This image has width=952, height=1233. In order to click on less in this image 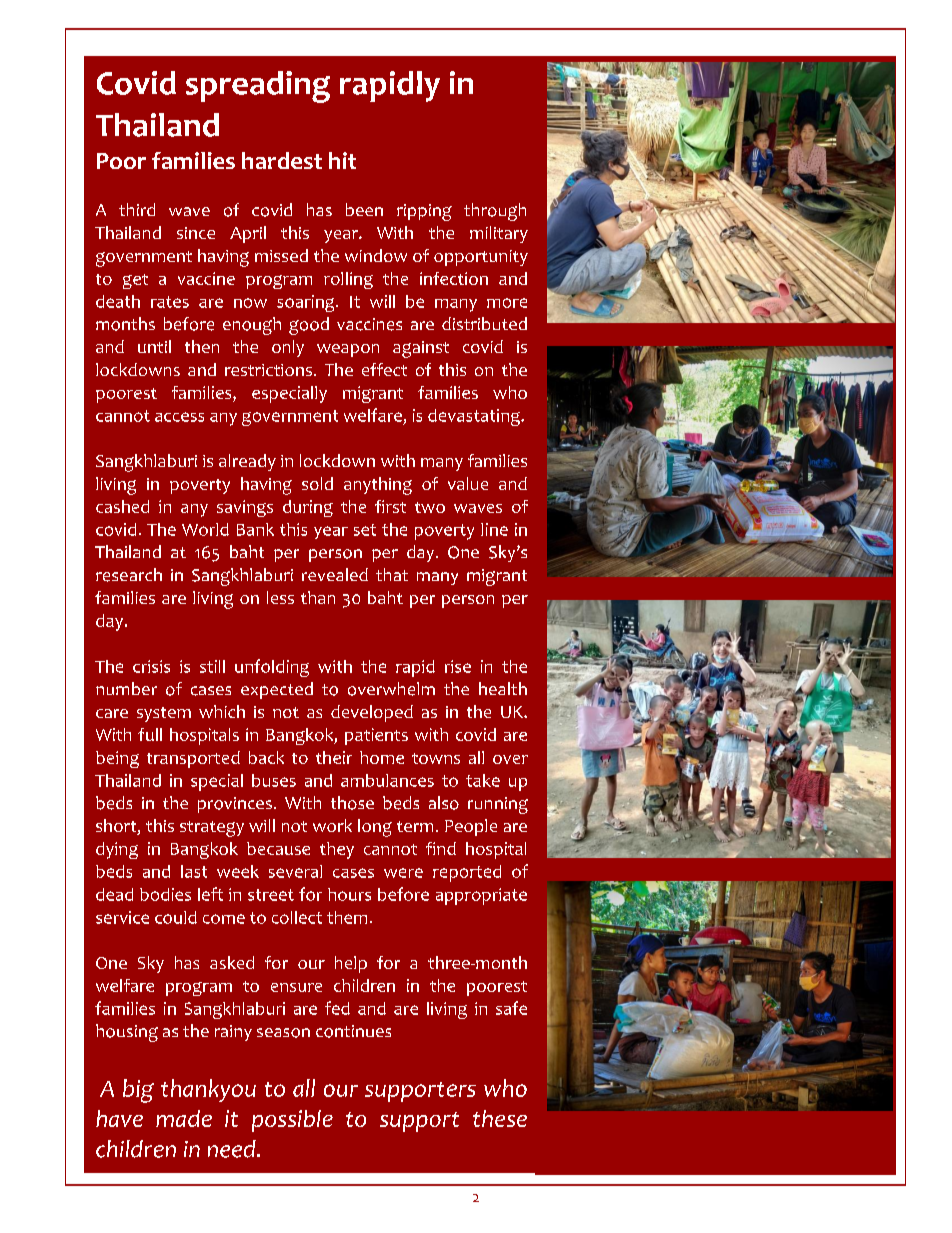, I will do `click(280, 597)`.
